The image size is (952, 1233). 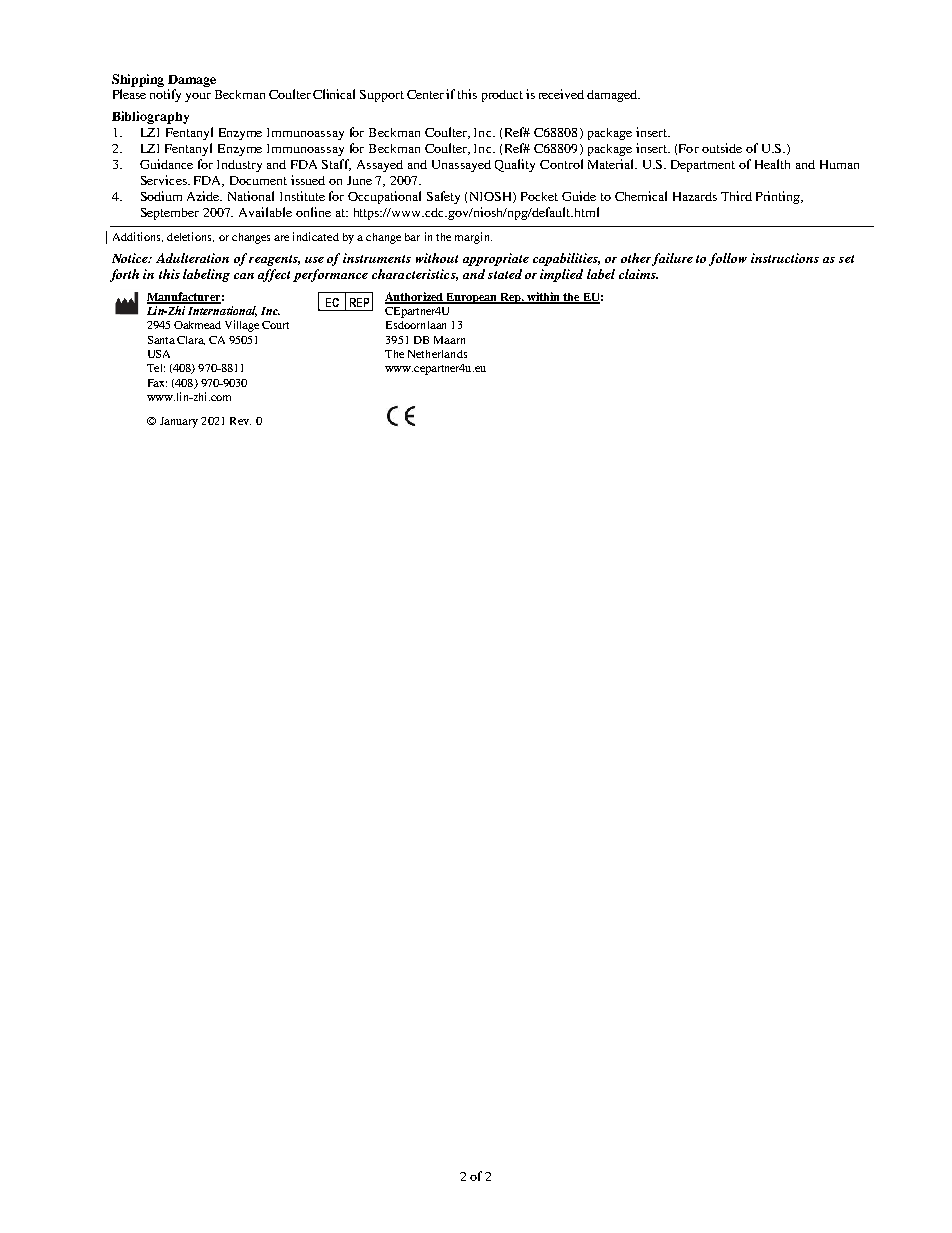 What do you see at coordinates (544, 297) in the screenshot?
I see `within` at bounding box center [544, 297].
